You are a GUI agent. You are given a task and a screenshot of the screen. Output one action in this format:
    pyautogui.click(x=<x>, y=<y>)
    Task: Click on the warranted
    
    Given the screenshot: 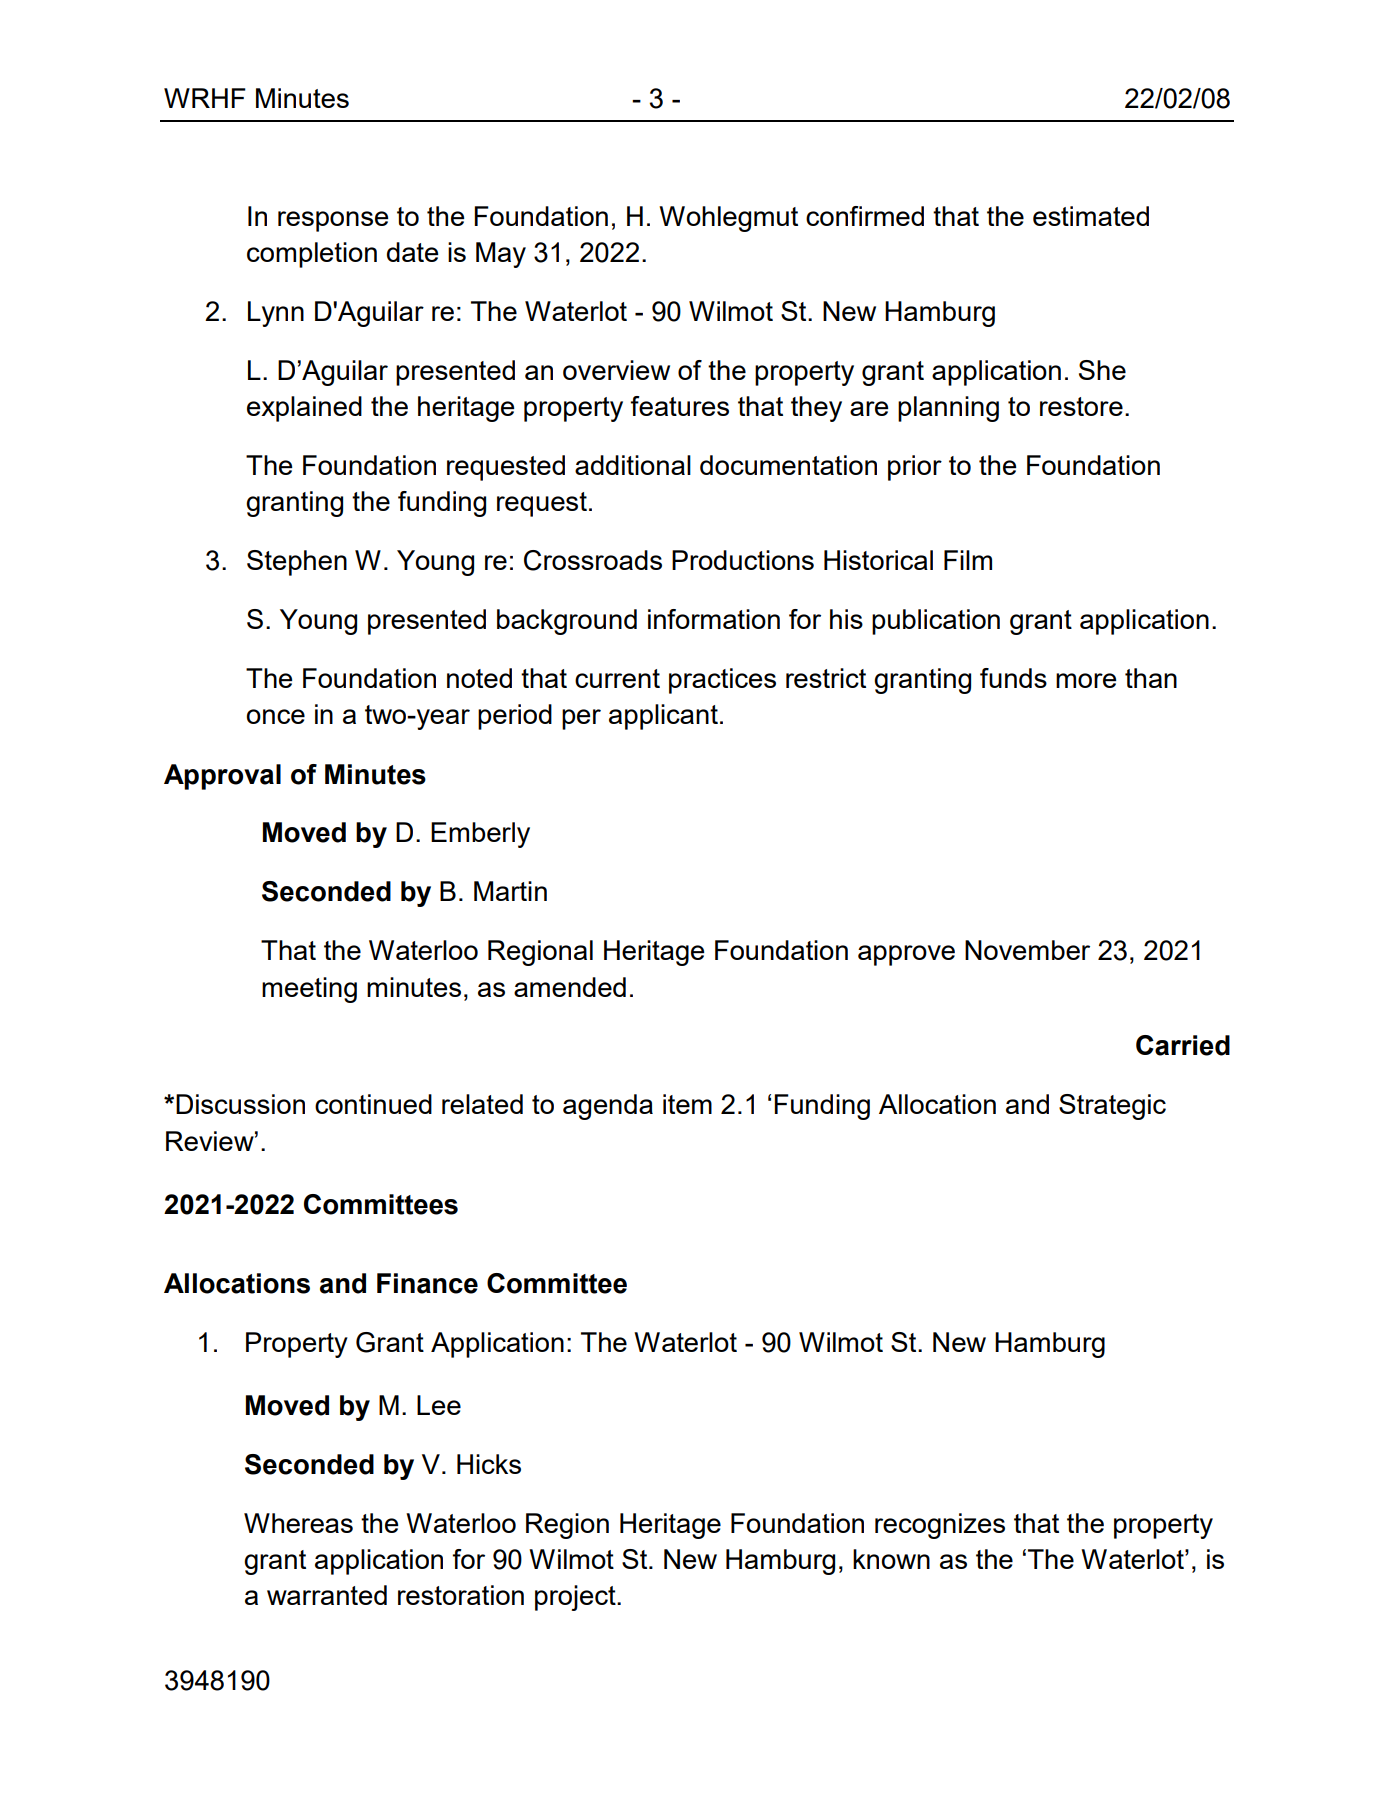 What is the action you would take?
    pyautogui.click(x=327, y=1595)
